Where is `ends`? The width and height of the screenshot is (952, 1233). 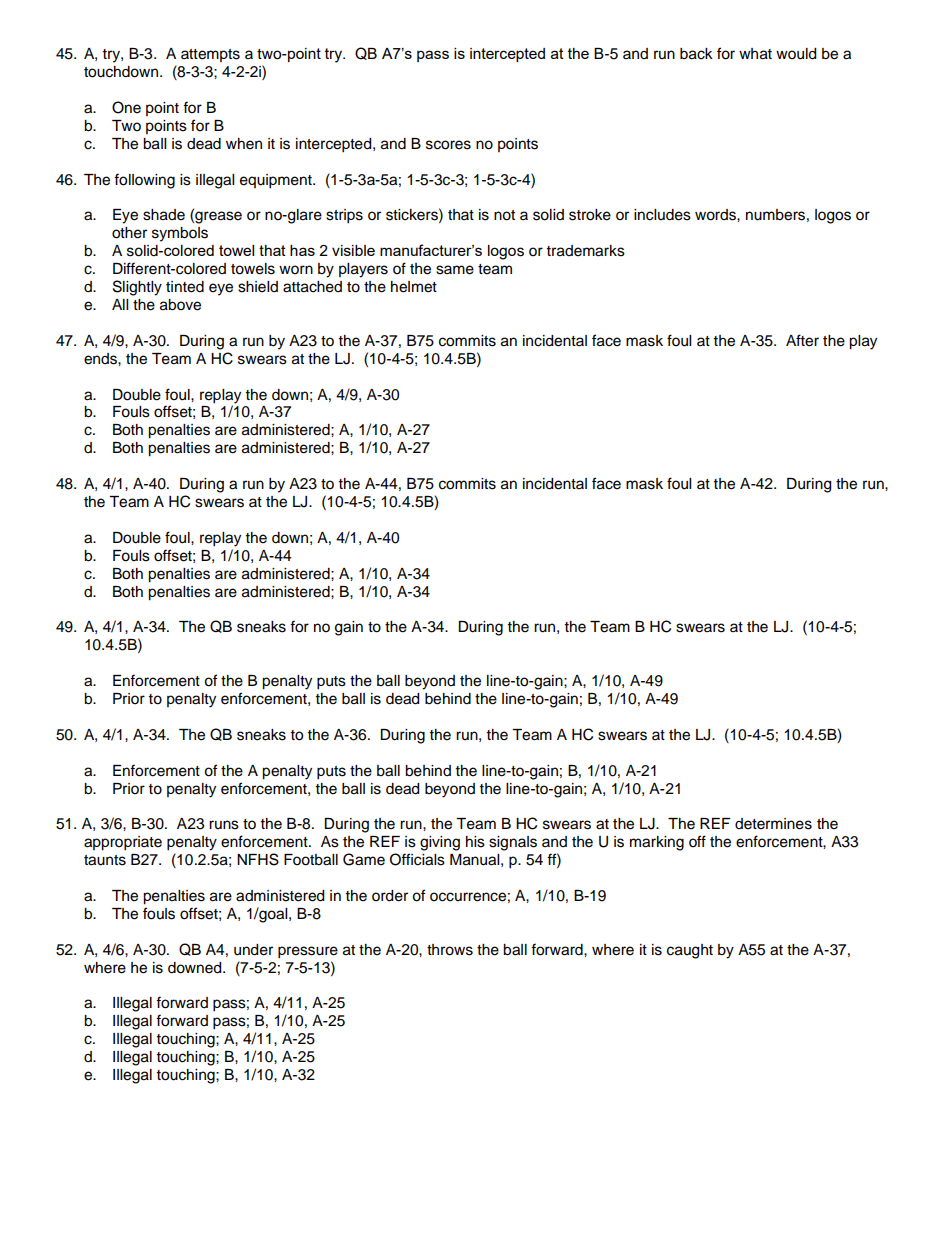
ends is located at coordinates (101, 359).
